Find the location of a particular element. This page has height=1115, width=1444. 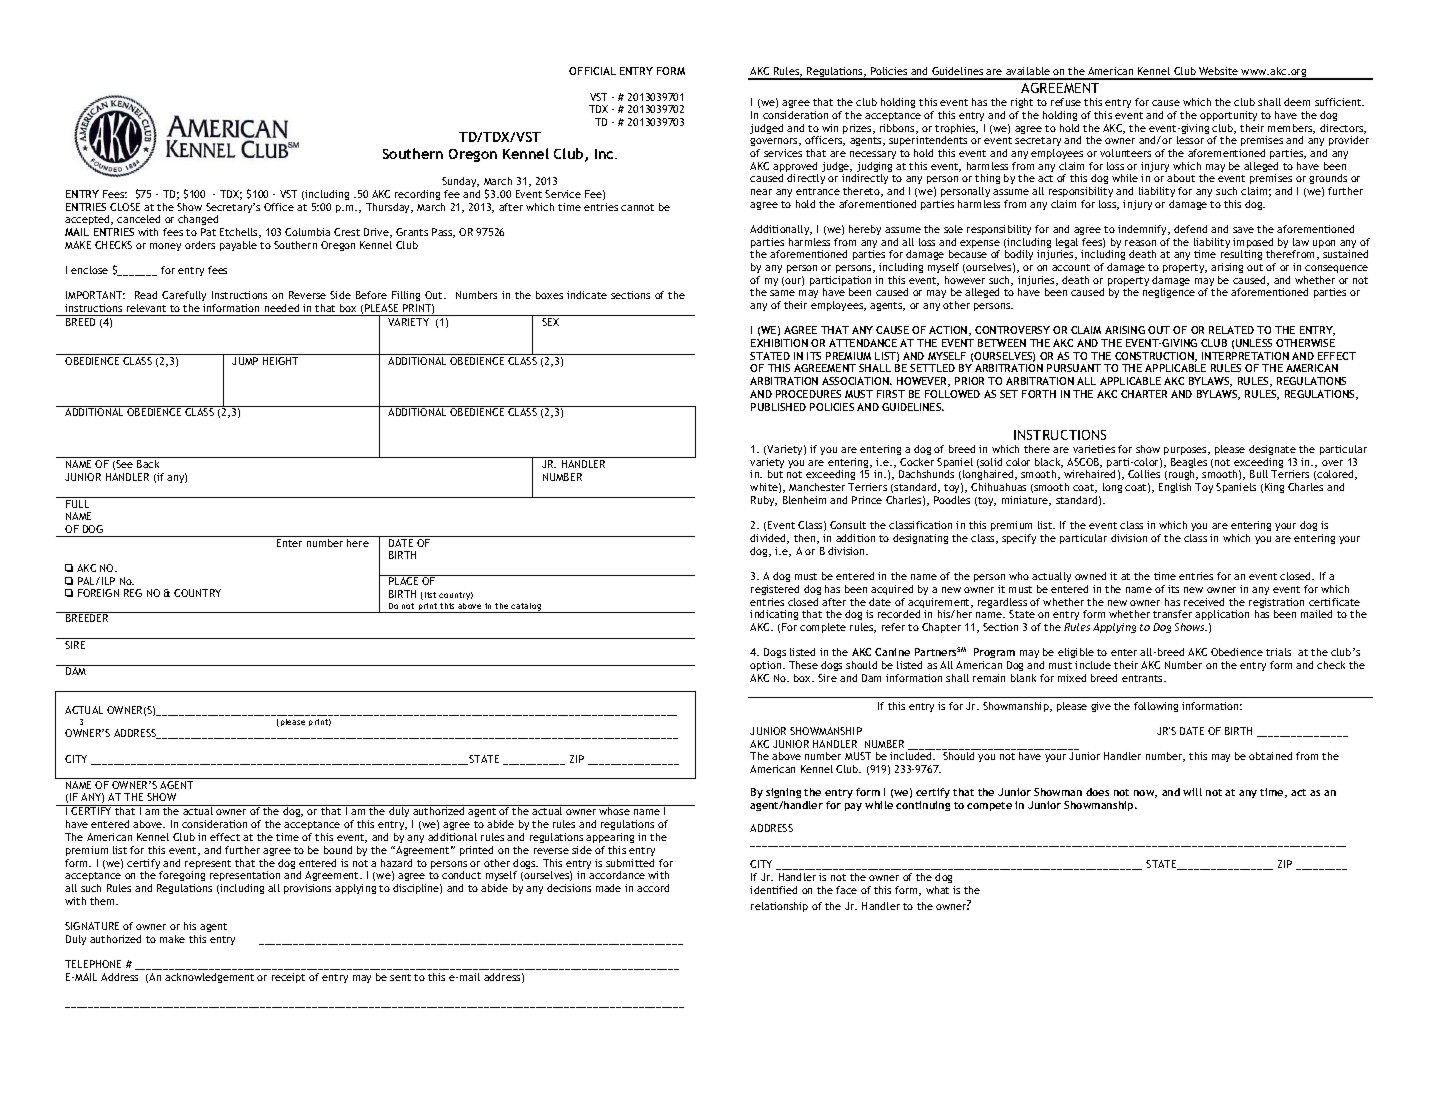

OFFICIAL is located at coordinates (592, 71).
